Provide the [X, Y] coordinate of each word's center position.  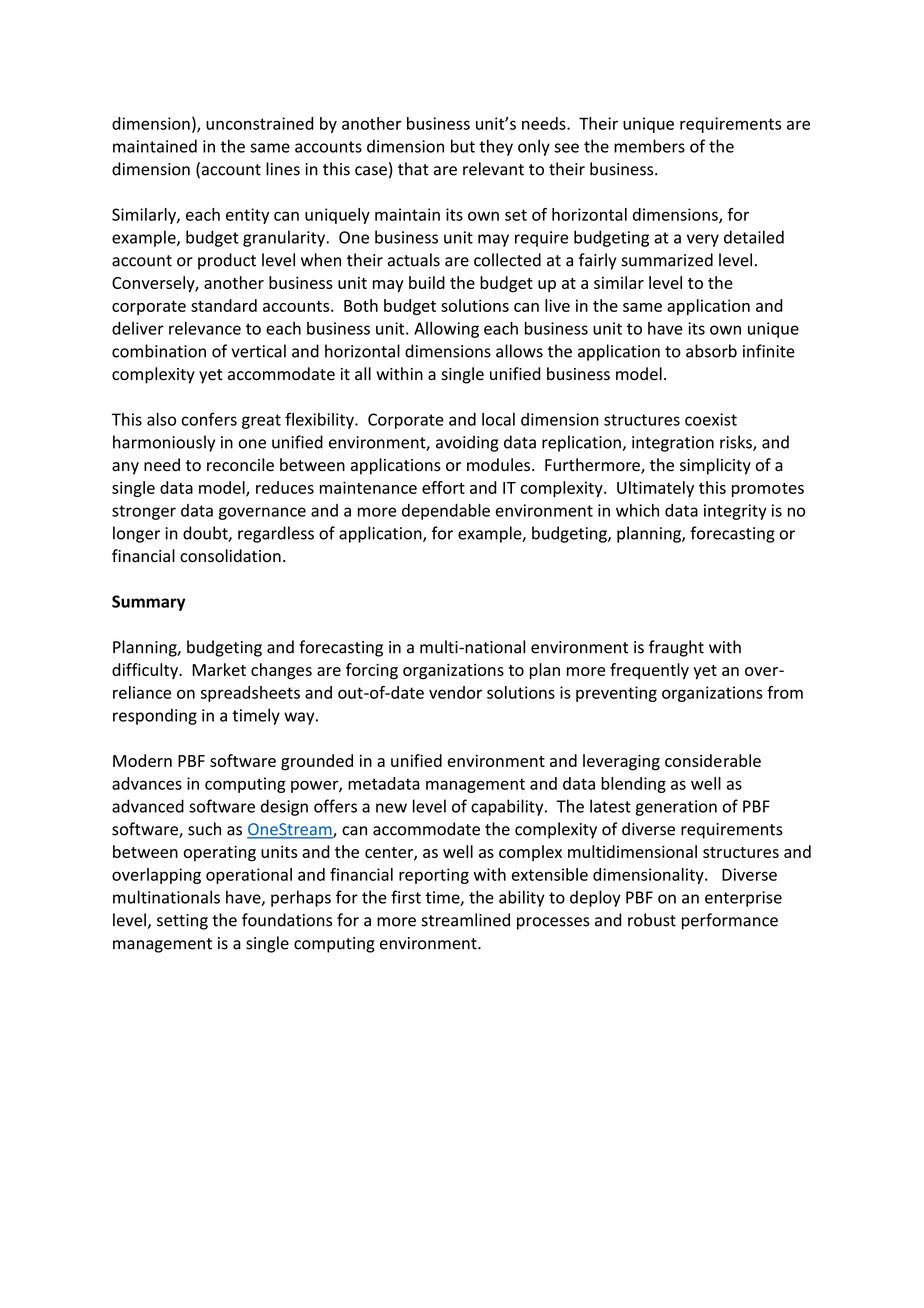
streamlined [465, 920]
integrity [735, 512]
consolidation [230, 556]
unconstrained [260, 123]
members [649, 146]
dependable [446, 512]
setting [182, 922]
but [463, 146]
